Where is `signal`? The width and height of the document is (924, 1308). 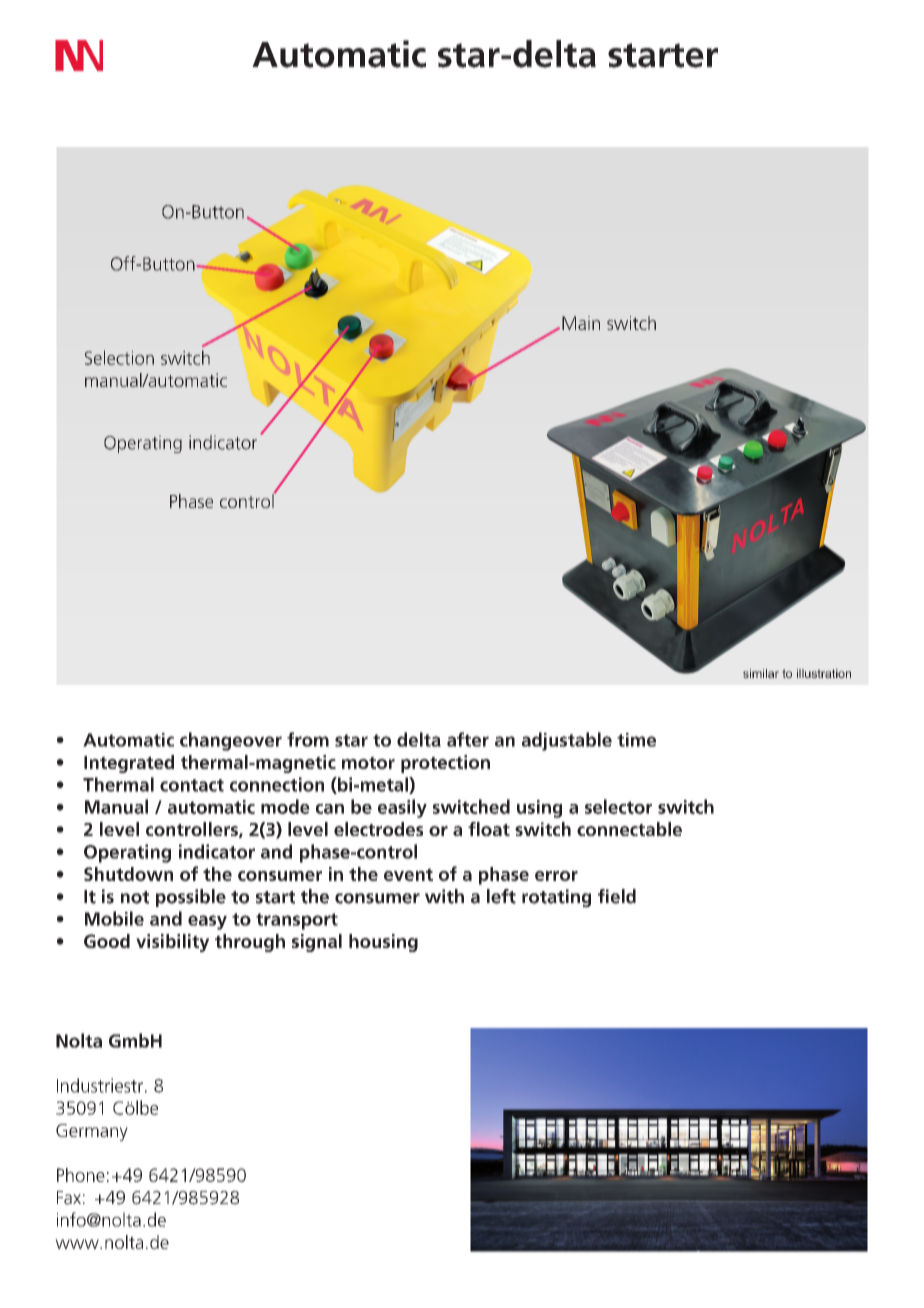 signal is located at coordinates (317, 943).
